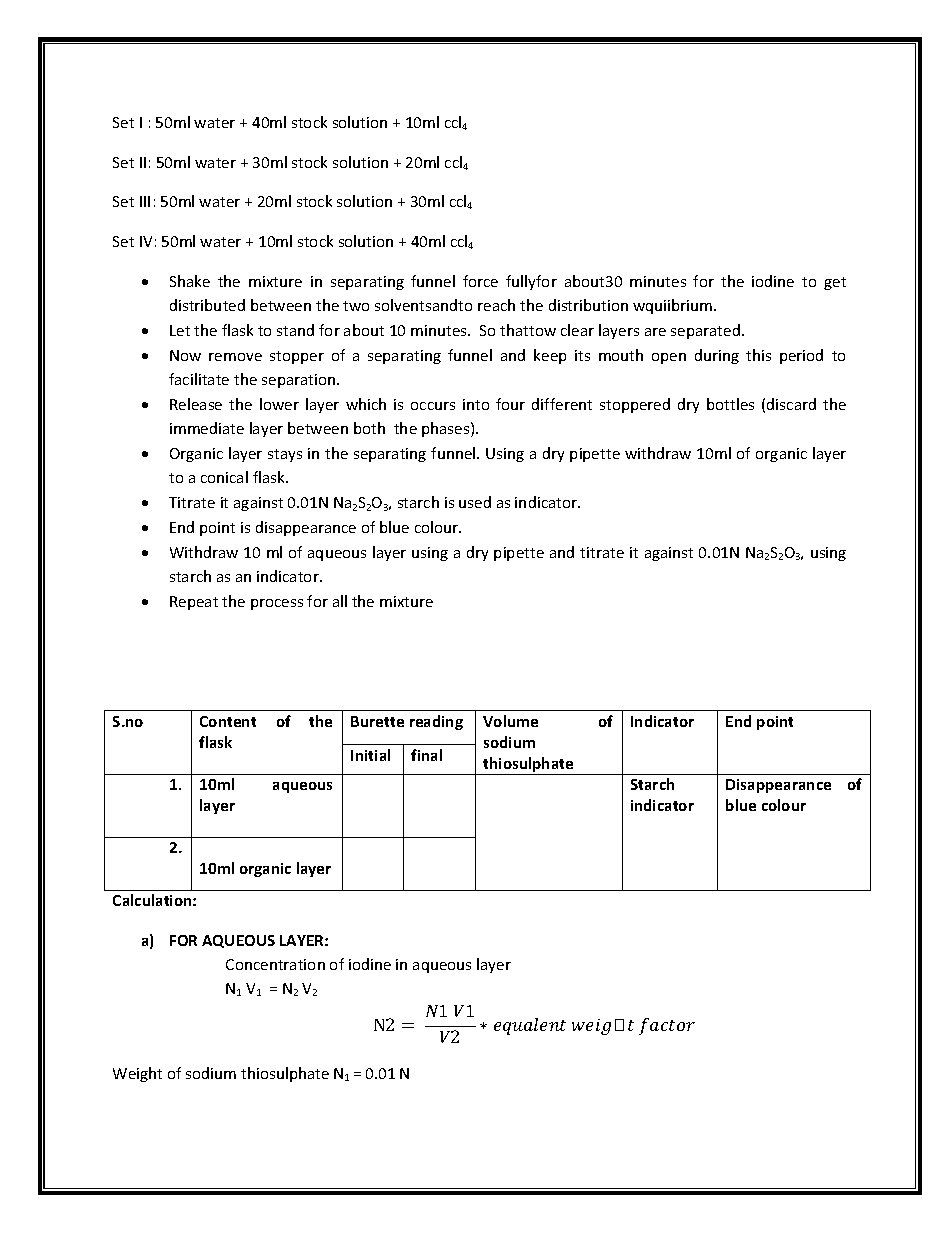  What do you see at coordinates (510, 721) in the image?
I see `Volume` at bounding box center [510, 721].
